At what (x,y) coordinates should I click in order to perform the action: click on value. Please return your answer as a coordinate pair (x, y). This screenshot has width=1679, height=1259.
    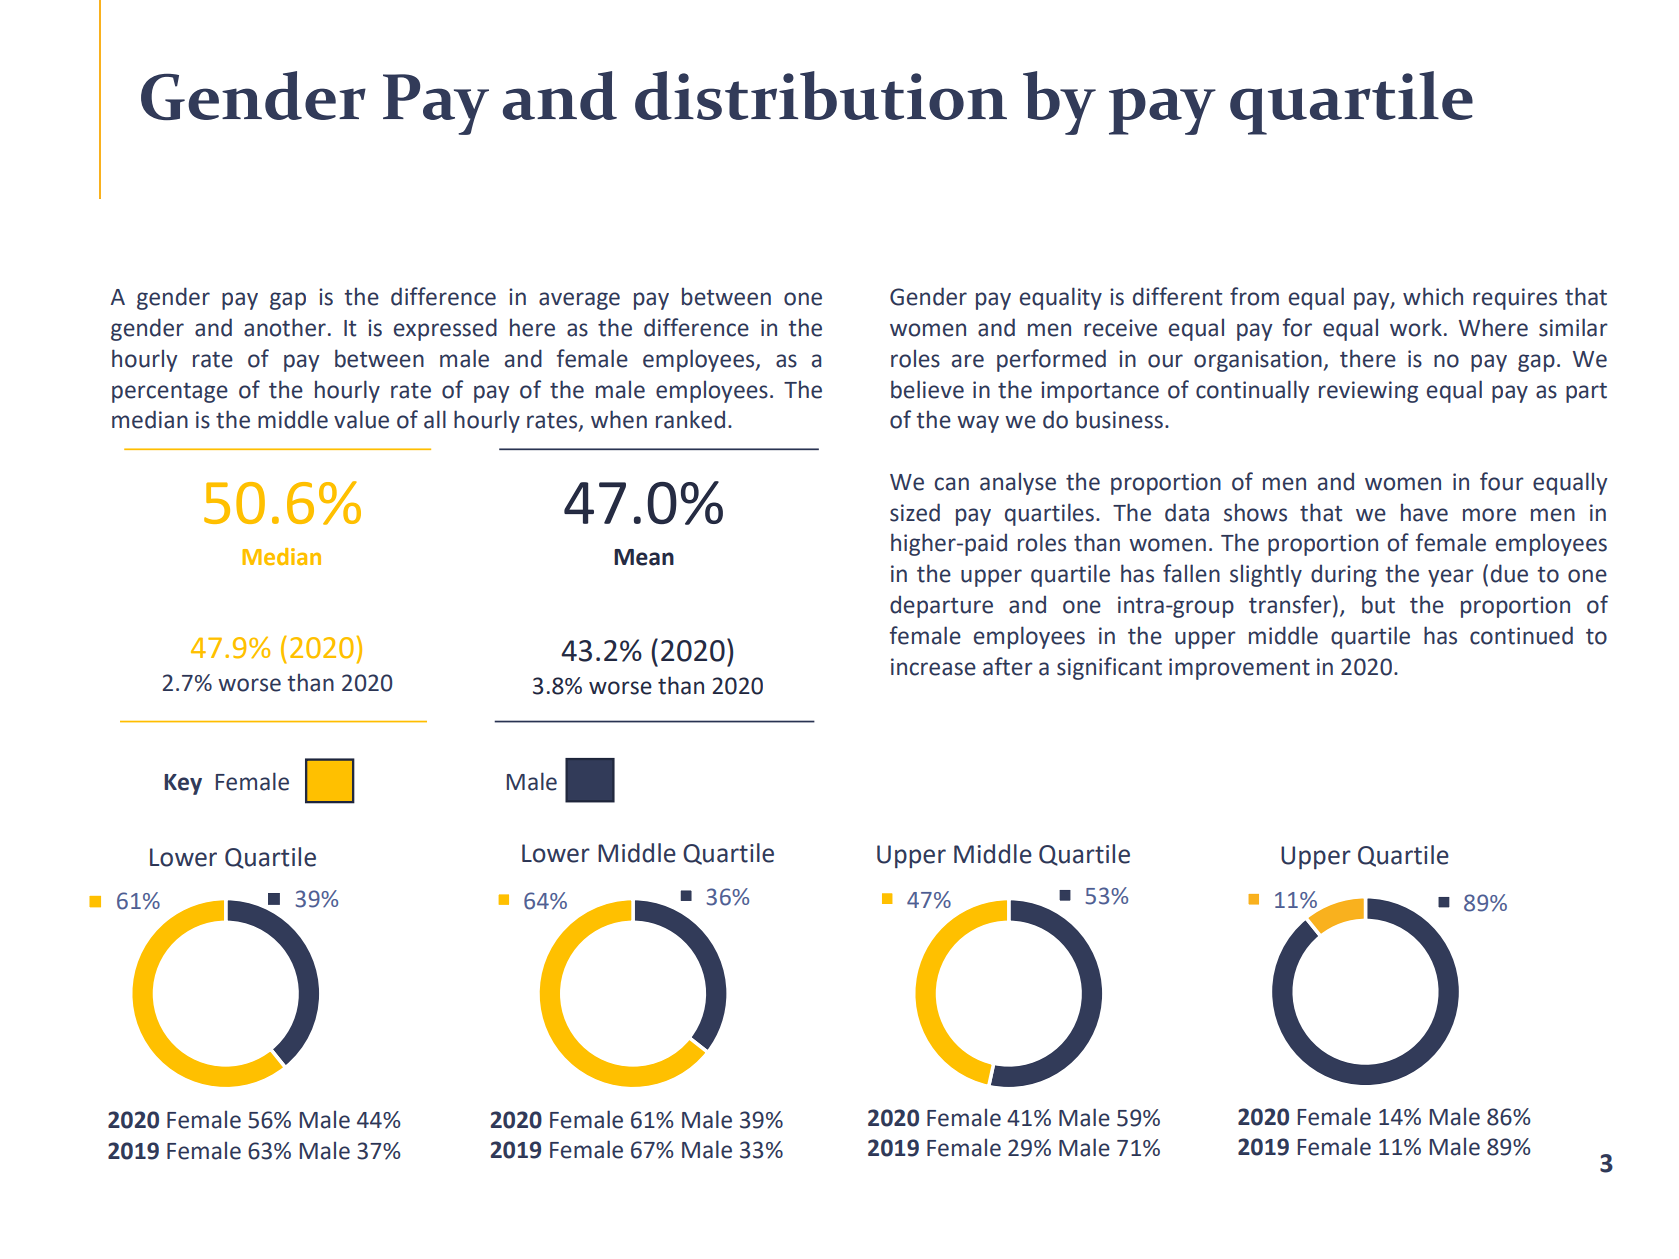
    Looking at the image, I should click on (361, 419).
